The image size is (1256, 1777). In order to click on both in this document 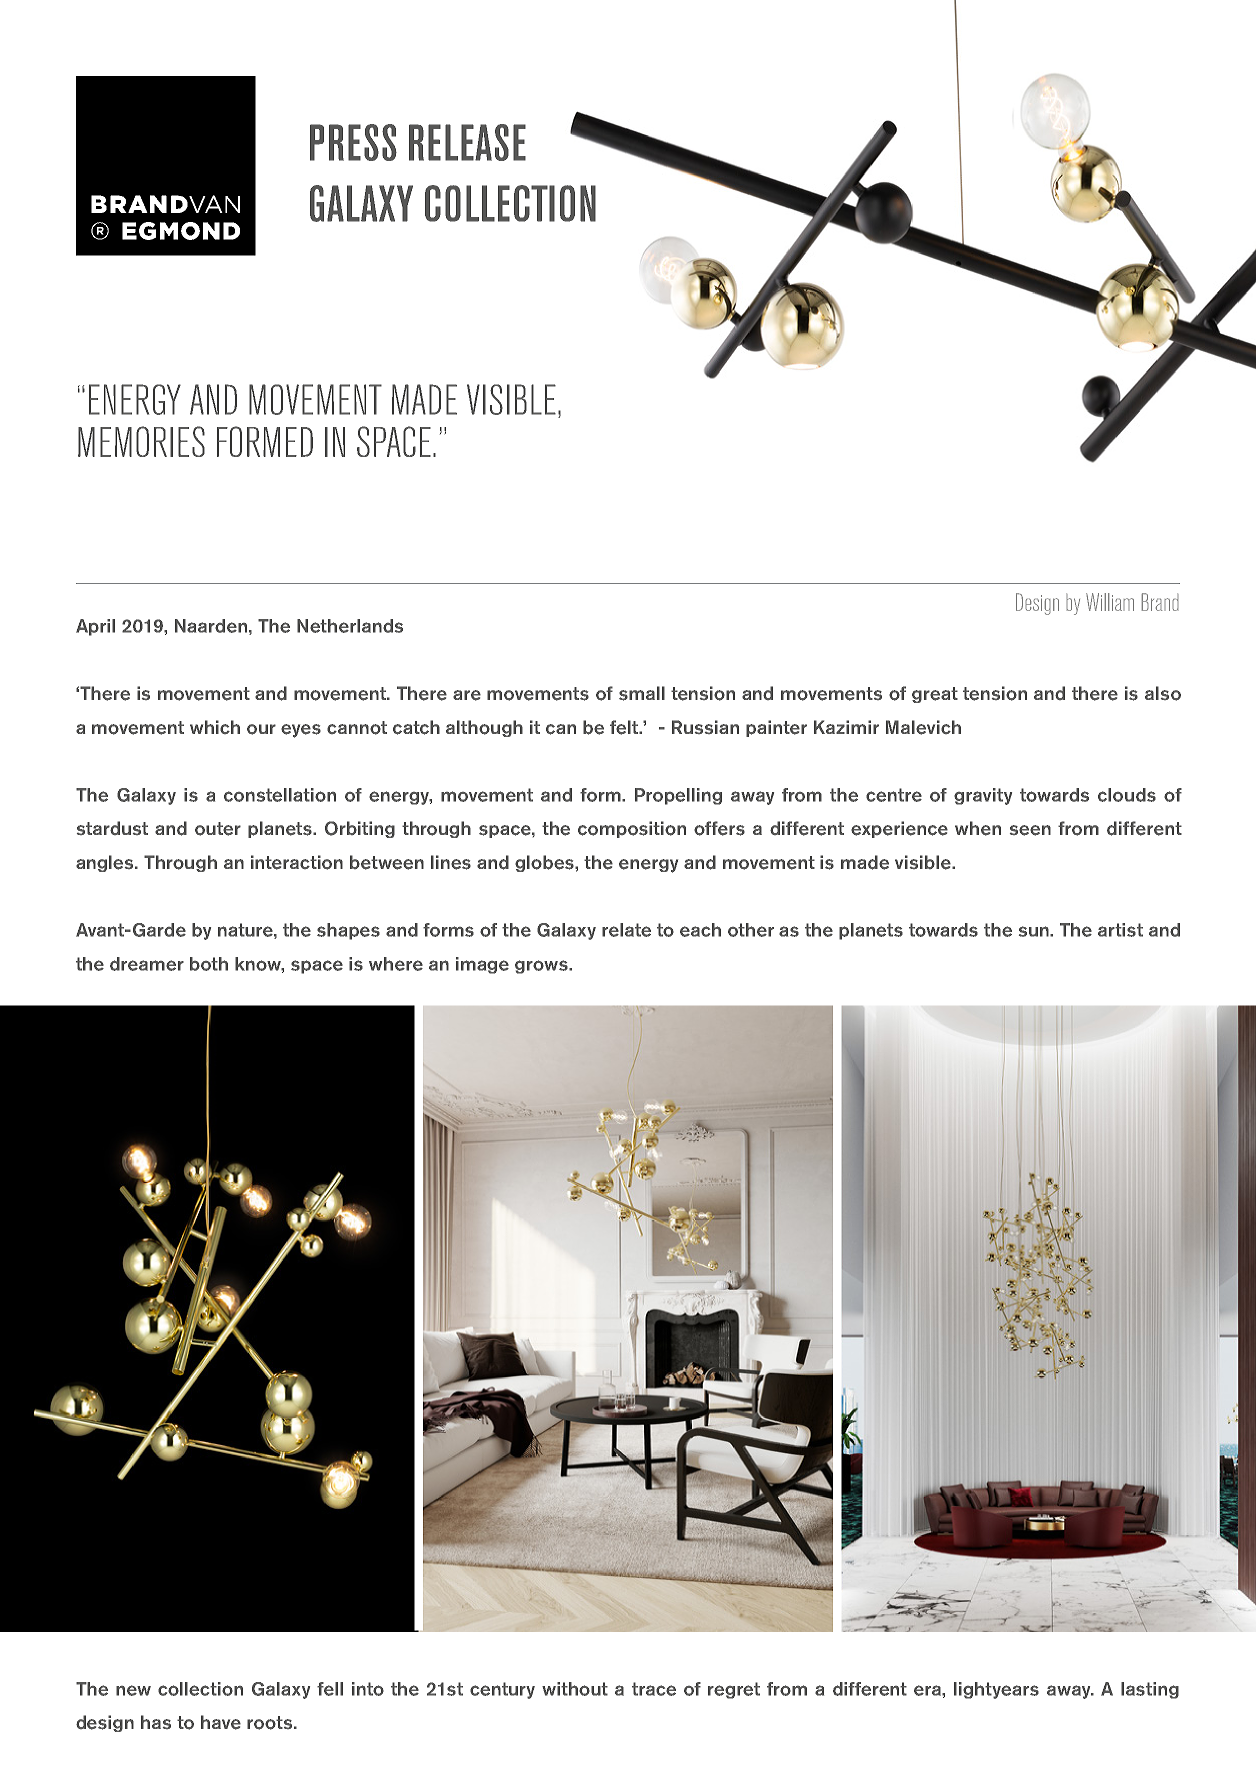, I will do `click(209, 964)`.
